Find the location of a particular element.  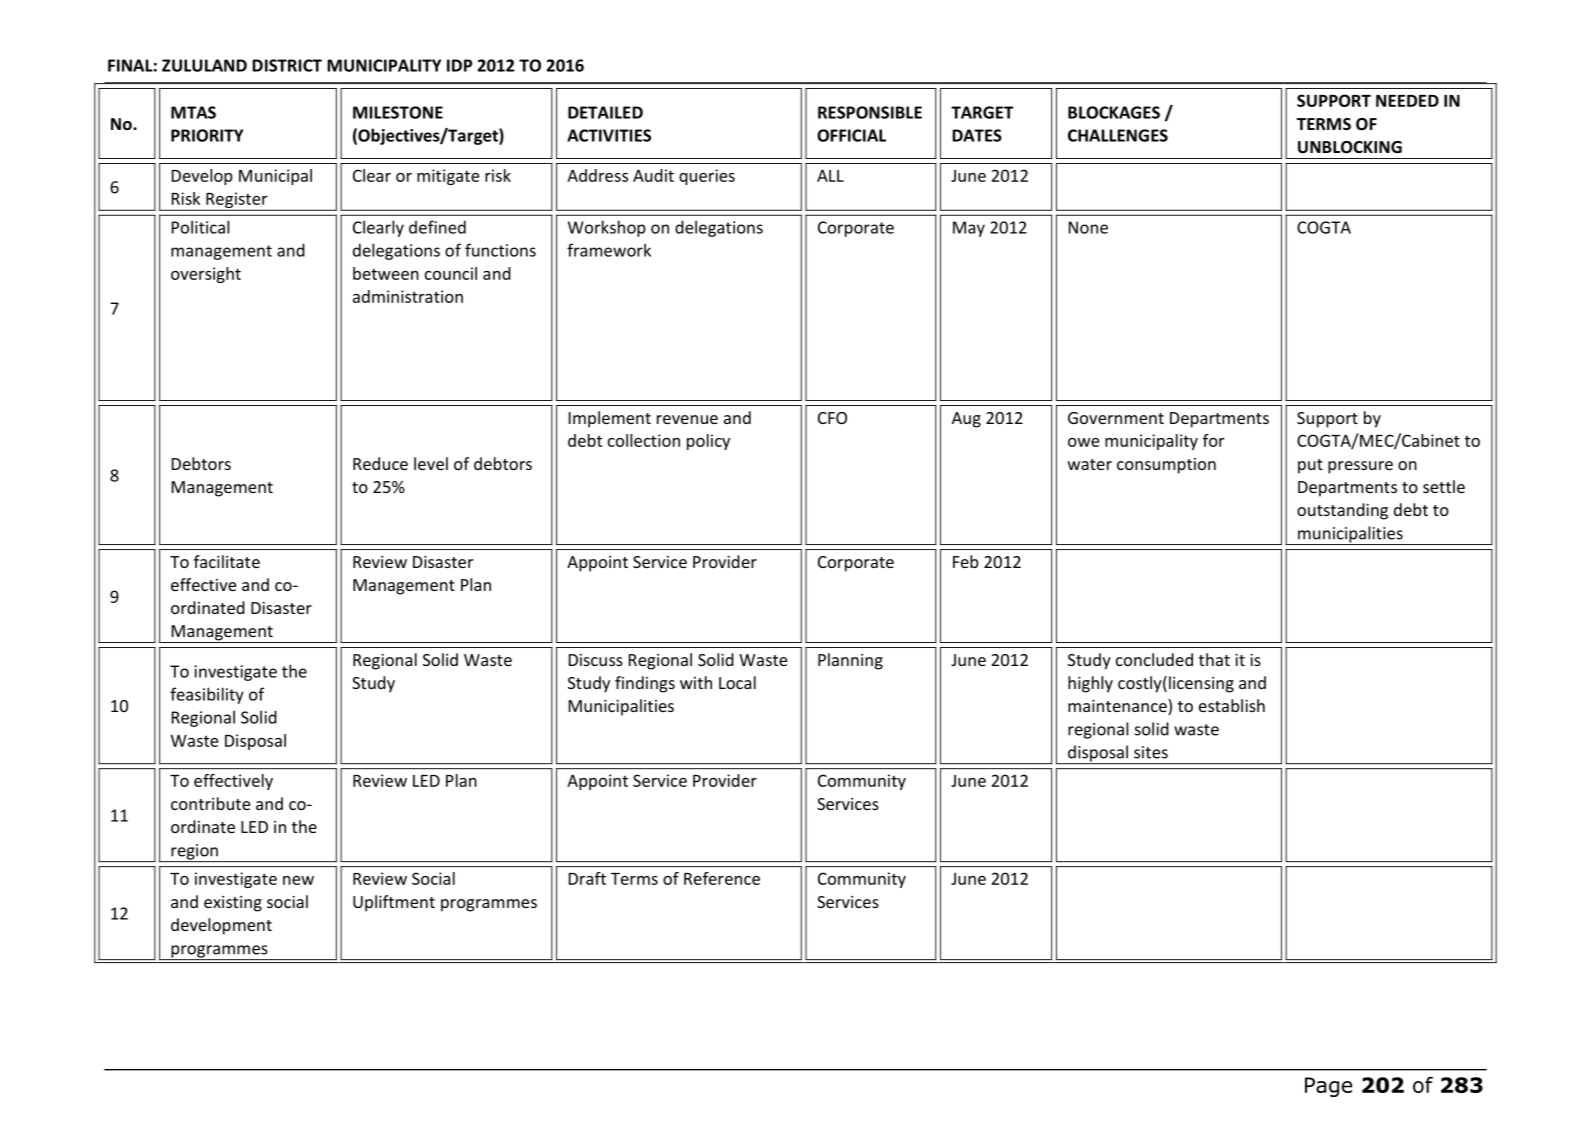

facilitate is located at coordinates (227, 561).
